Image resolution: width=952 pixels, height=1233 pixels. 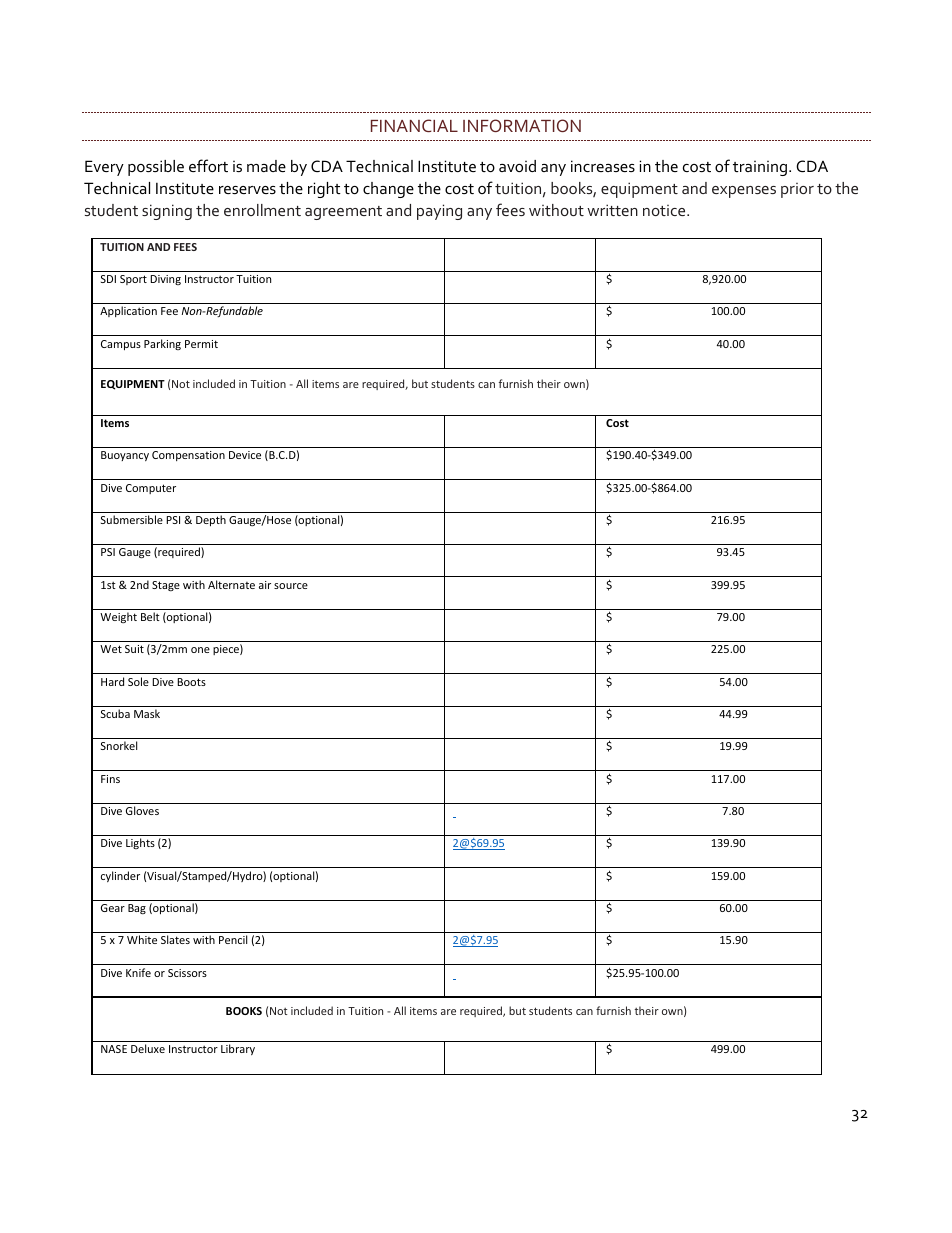 I want to click on FINANCIAL, so click(x=414, y=125).
